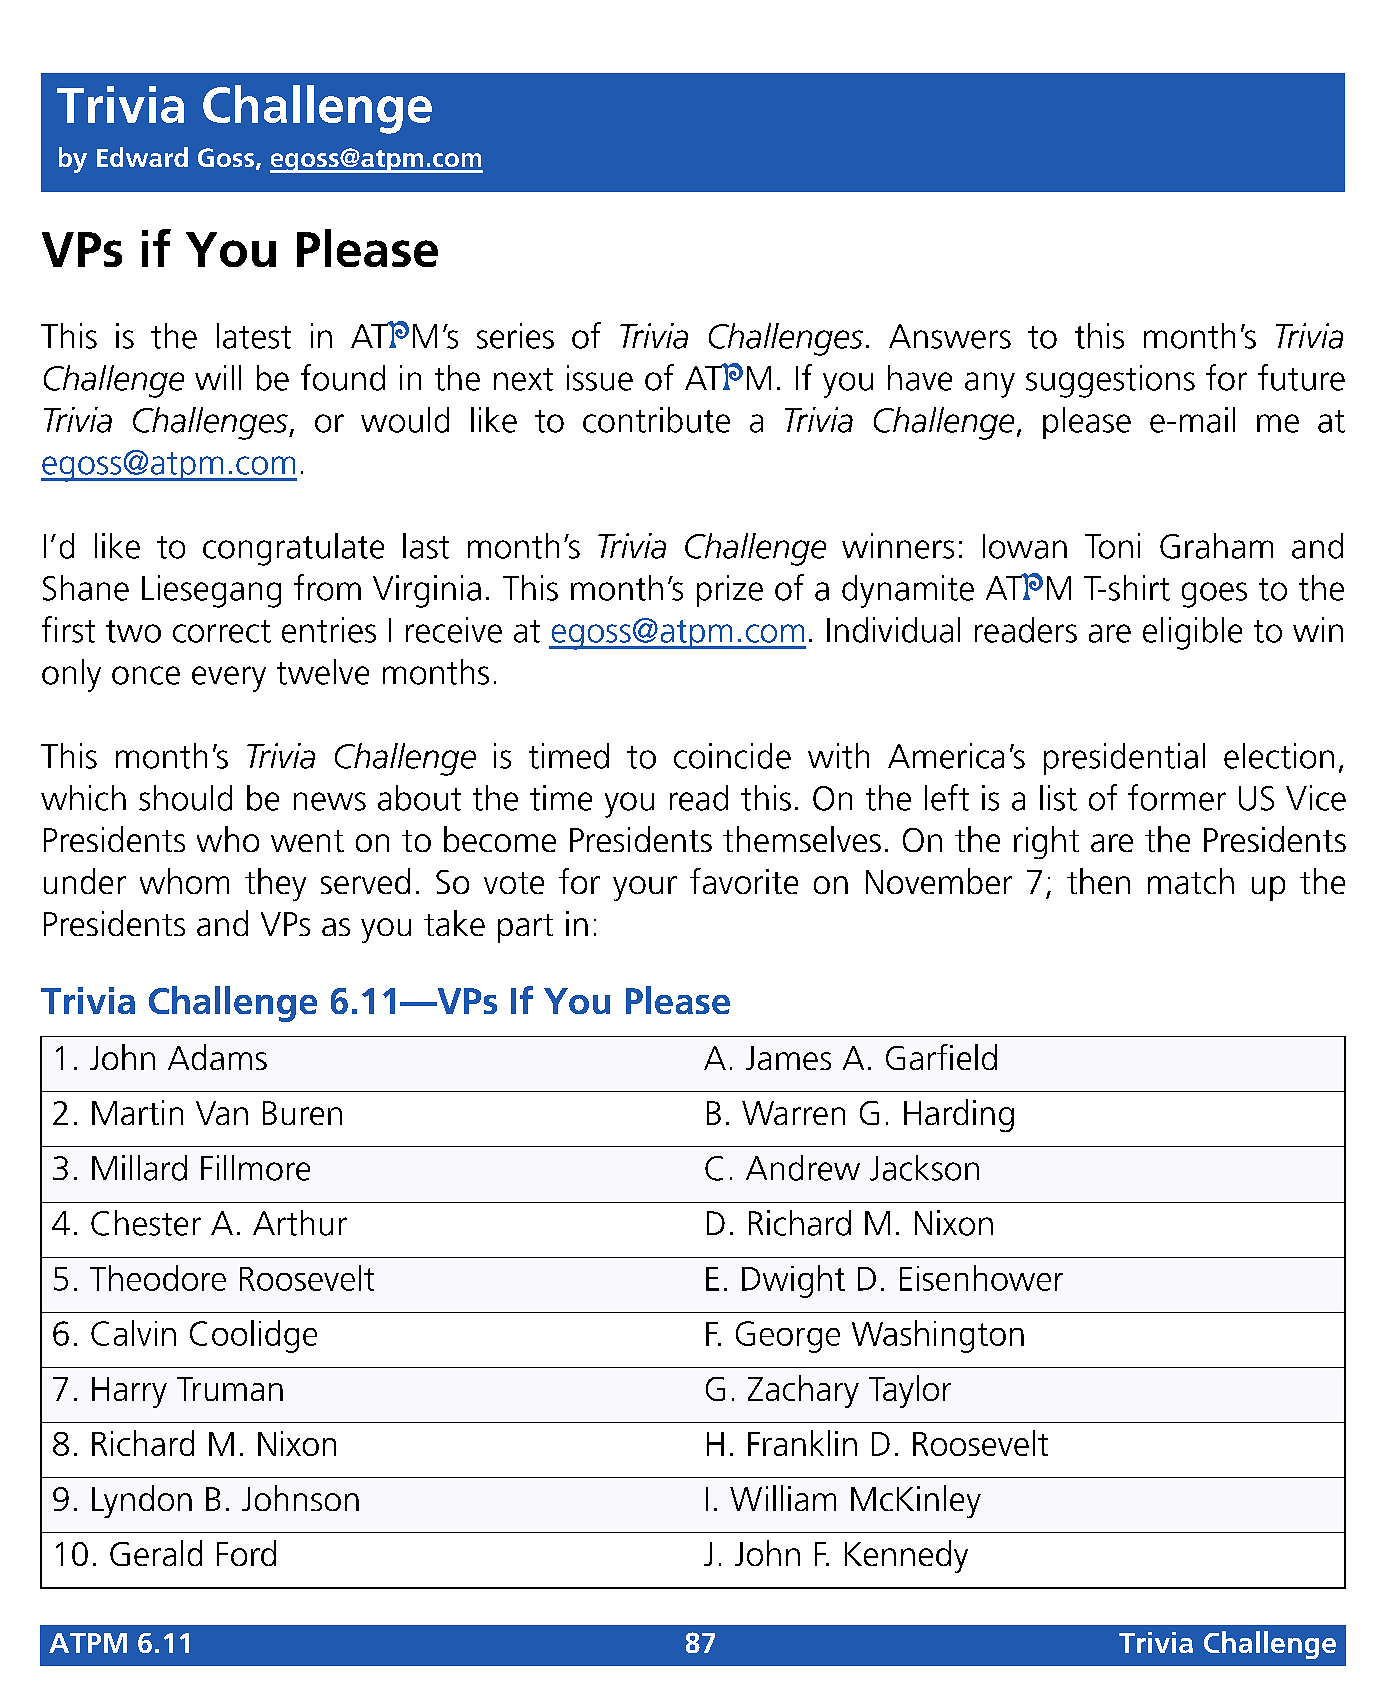 The image size is (1386, 1706). What do you see at coordinates (730, 591) in the image?
I see `prize` at bounding box center [730, 591].
